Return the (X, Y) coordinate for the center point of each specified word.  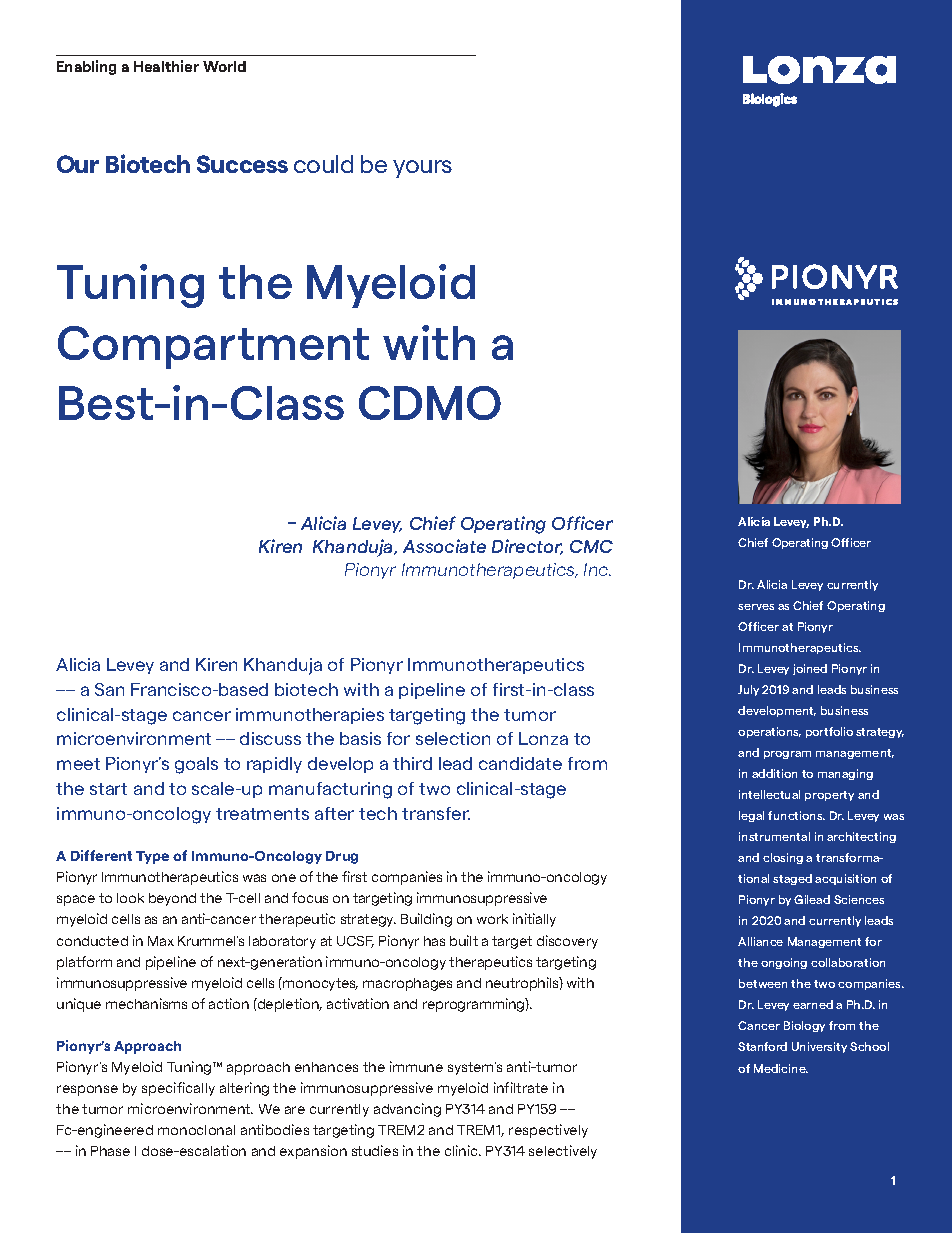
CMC (591, 546)
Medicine (781, 1068)
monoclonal (196, 1130)
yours (422, 169)
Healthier (166, 66)
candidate (520, 763)
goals (196, 765)
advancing (407, 1110)
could (323, 164)
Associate (444, 546)
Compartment (213, 347)
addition (774, 773)
